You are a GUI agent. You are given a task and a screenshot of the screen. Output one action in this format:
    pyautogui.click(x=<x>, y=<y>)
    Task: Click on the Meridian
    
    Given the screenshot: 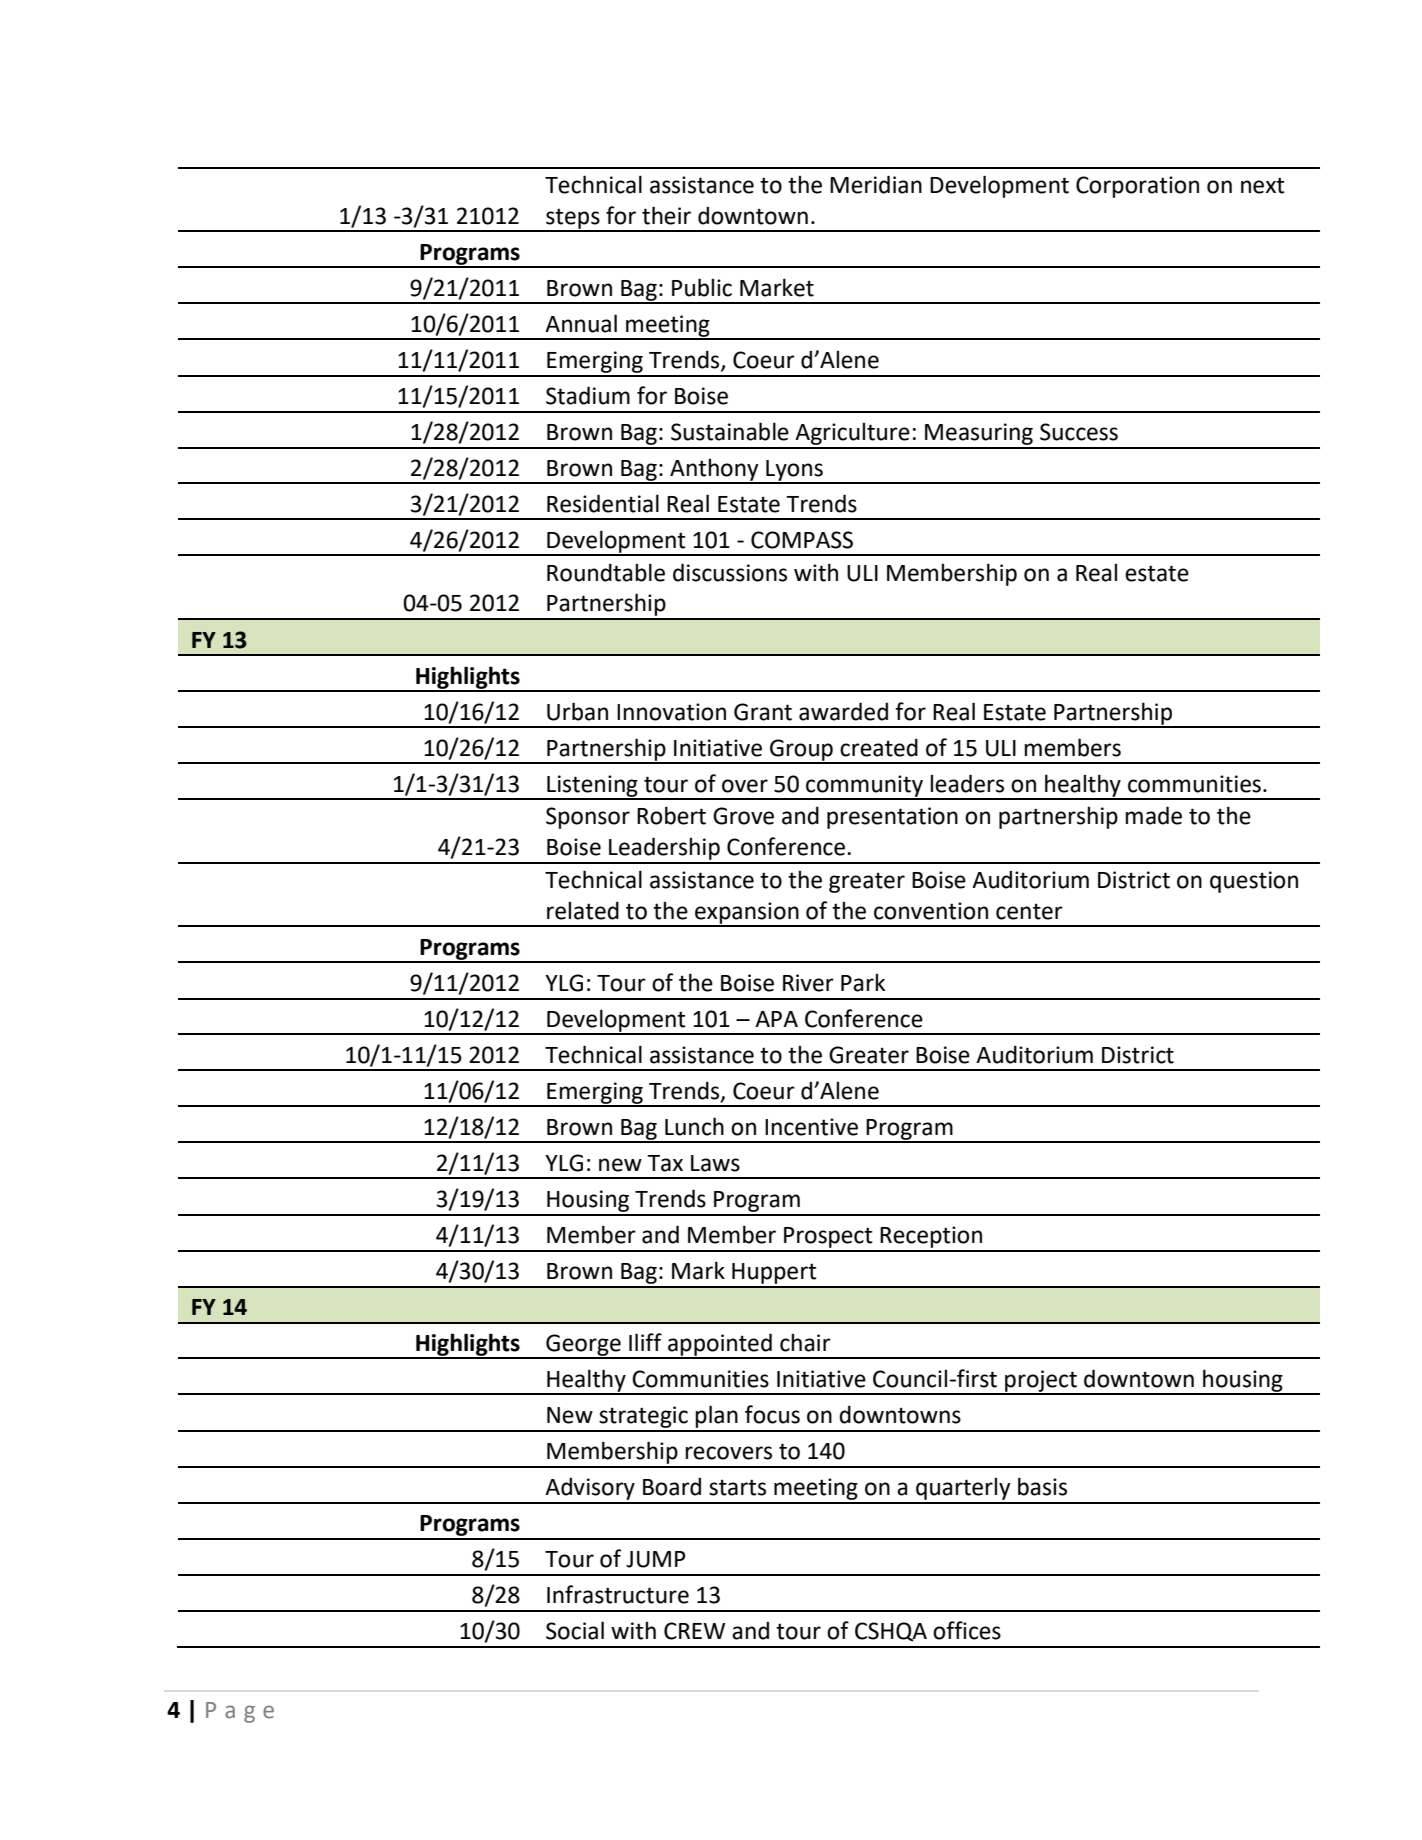 What is the action you would take?
    pyautogui.click(x=876, y=184)
